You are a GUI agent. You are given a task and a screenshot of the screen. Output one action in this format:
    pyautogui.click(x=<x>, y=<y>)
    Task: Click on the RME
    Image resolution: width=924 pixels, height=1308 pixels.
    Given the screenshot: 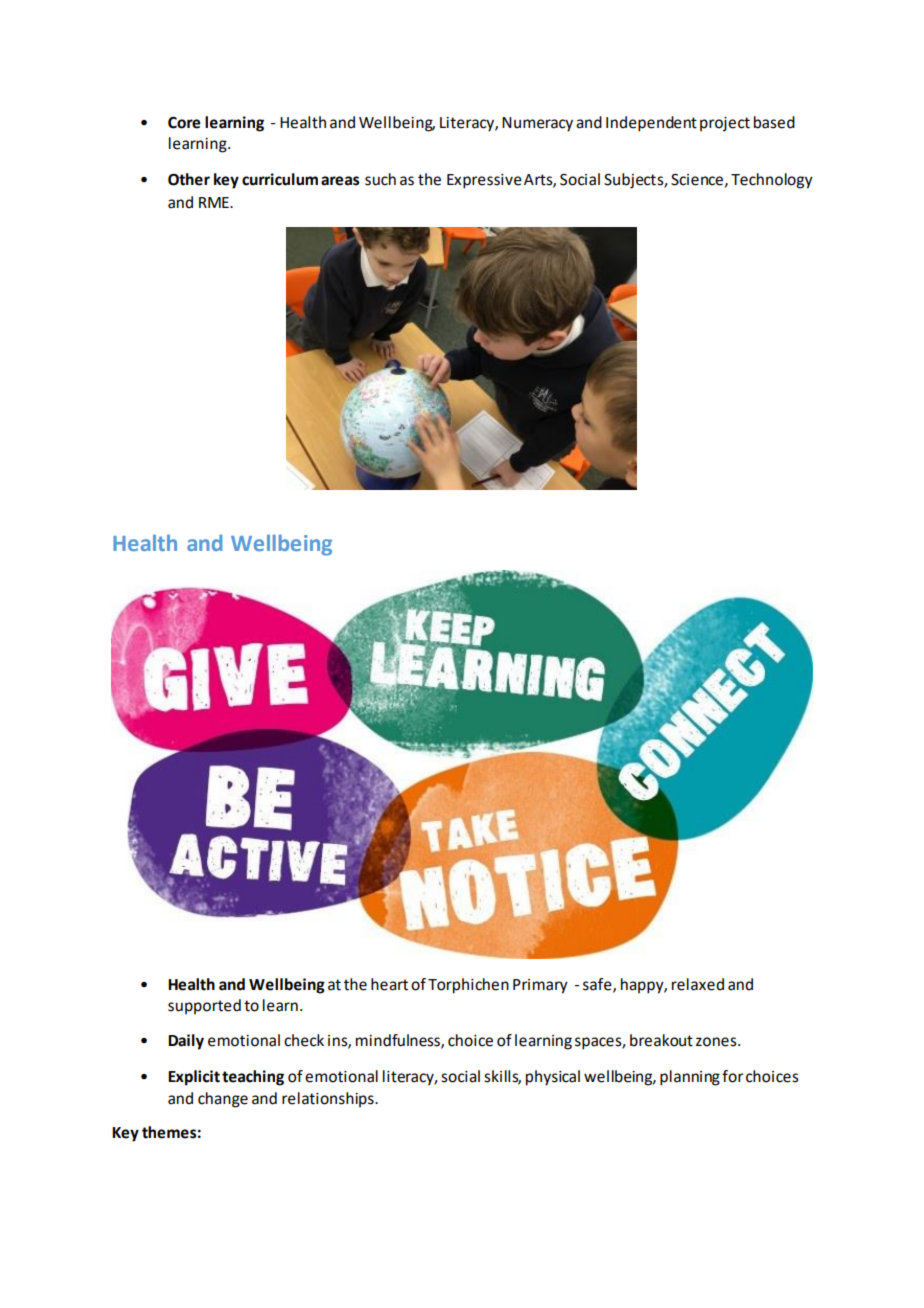 What is the action you would take?
    pyautogui.click(x=215, y=202)
